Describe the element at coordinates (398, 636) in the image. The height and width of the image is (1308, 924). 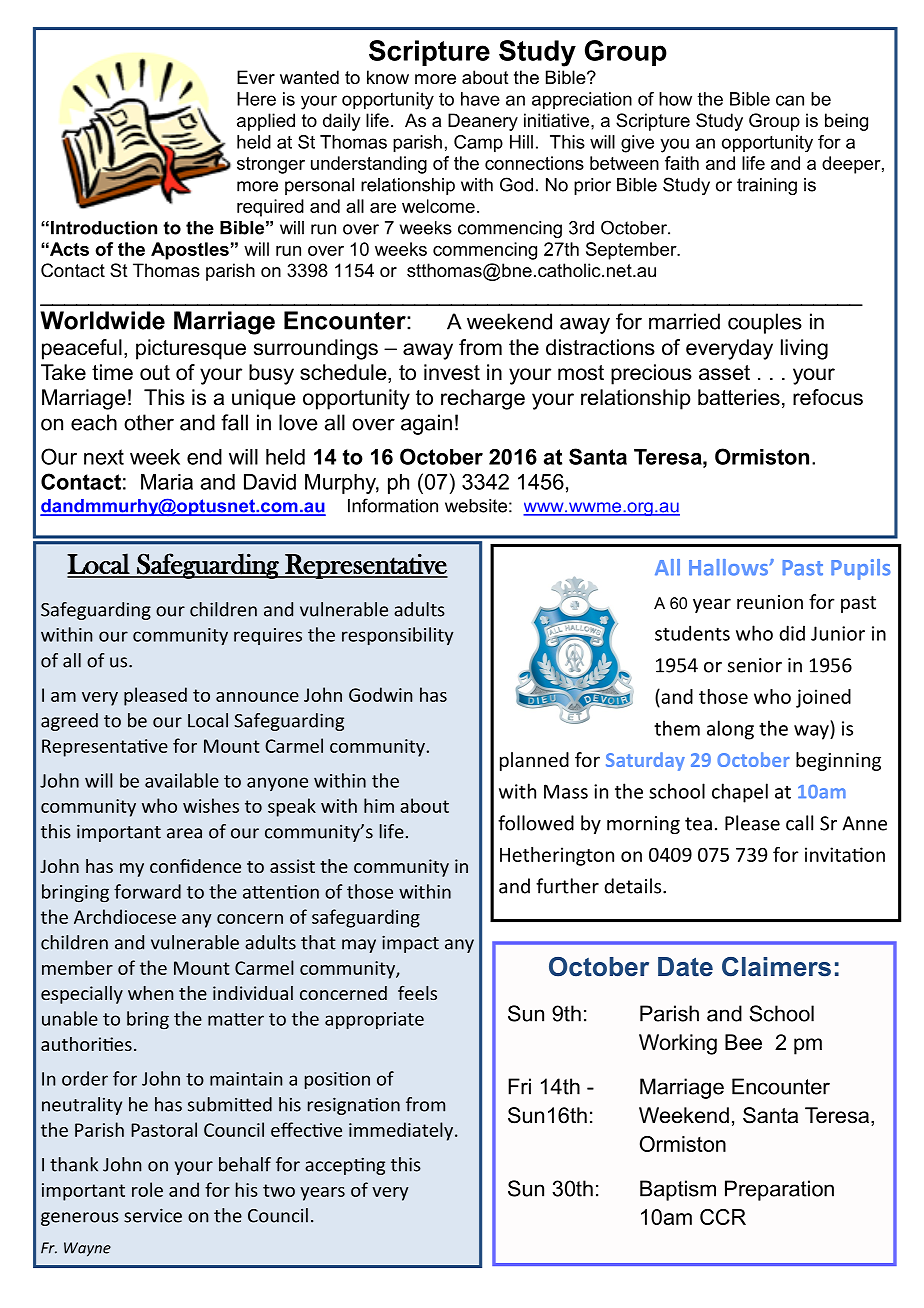
I see `responsibility` at that location.
